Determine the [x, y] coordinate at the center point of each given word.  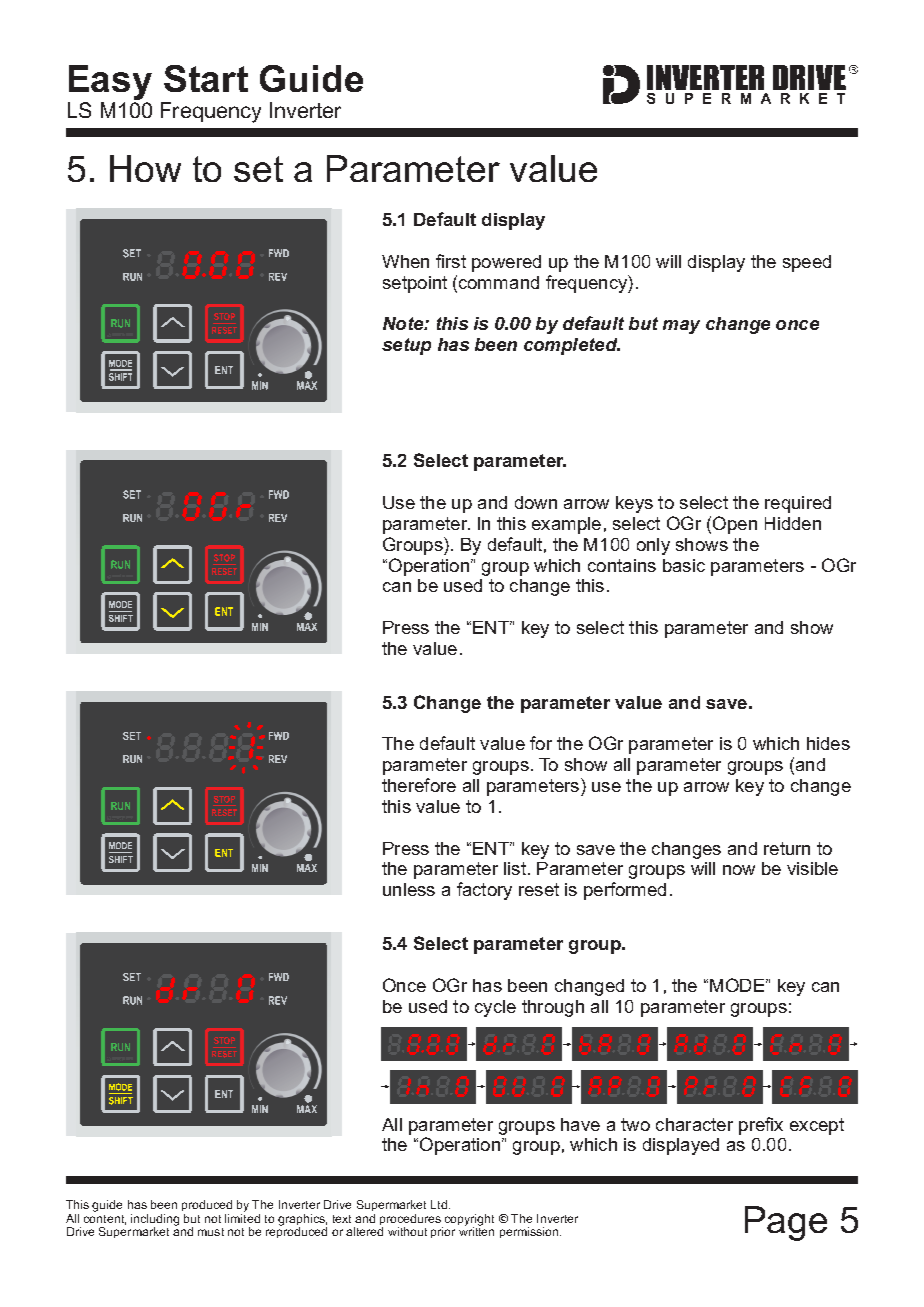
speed [807, 263]
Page [786, 1223]
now [739, 870]
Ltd [439, 1204]
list [515, 868]
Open [735, 525]
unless [409, 889]
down [536, 502]
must [211, 1232]
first [451, 261]
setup [406, 346]
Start [206, 78]
